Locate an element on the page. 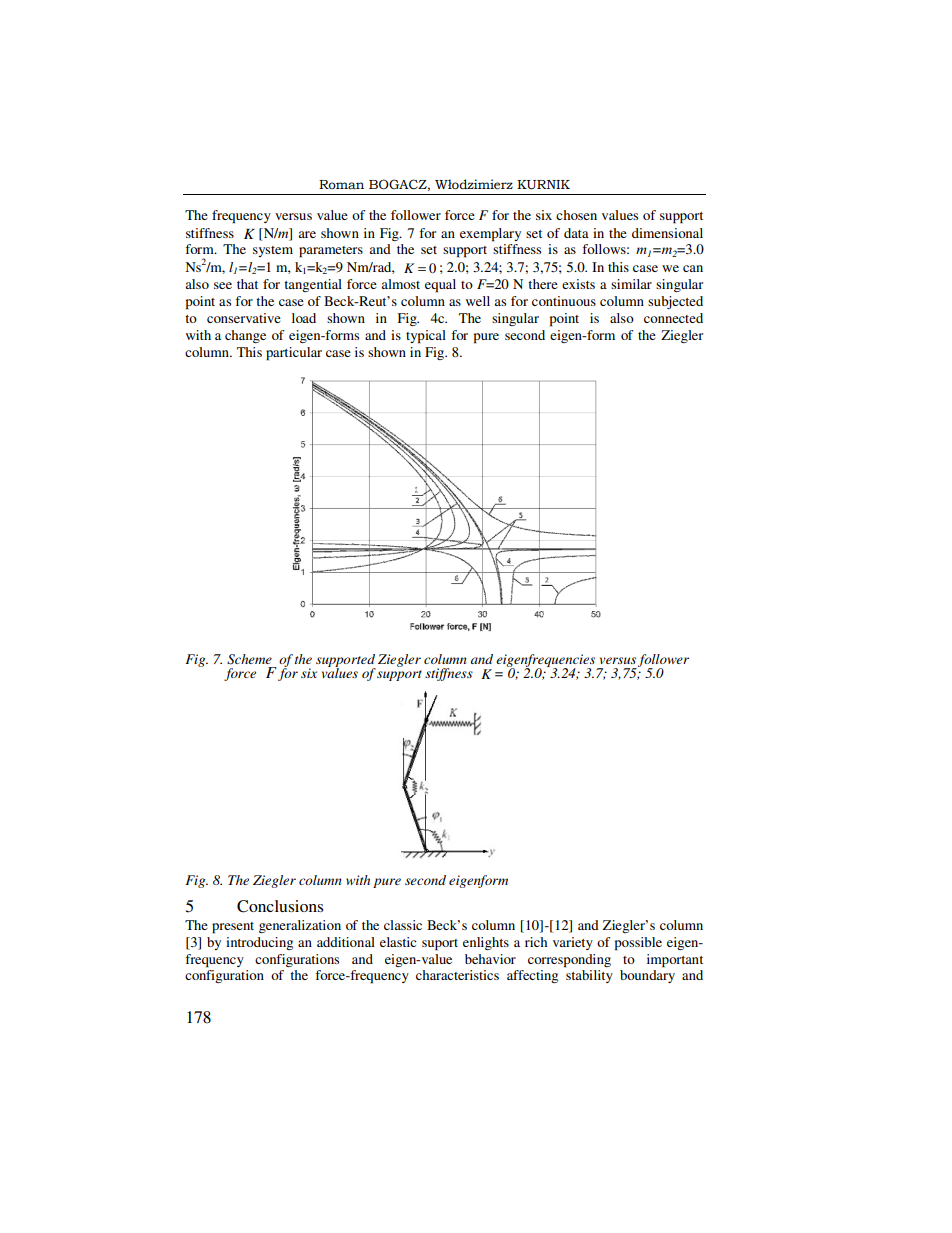 This image has width=952, height=1233. classic is located at coordinates (403, 925).
